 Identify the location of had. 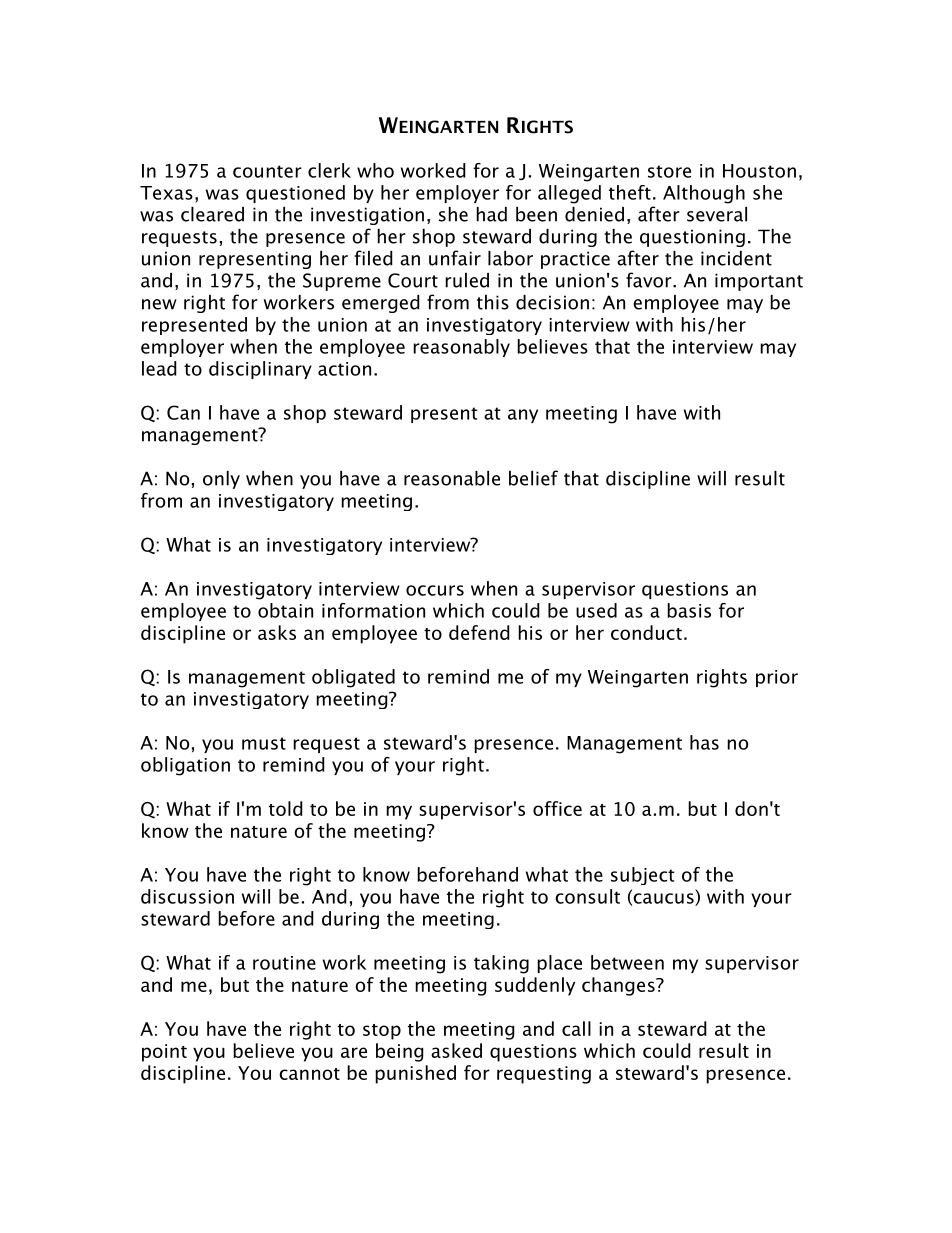
(491, 214).
